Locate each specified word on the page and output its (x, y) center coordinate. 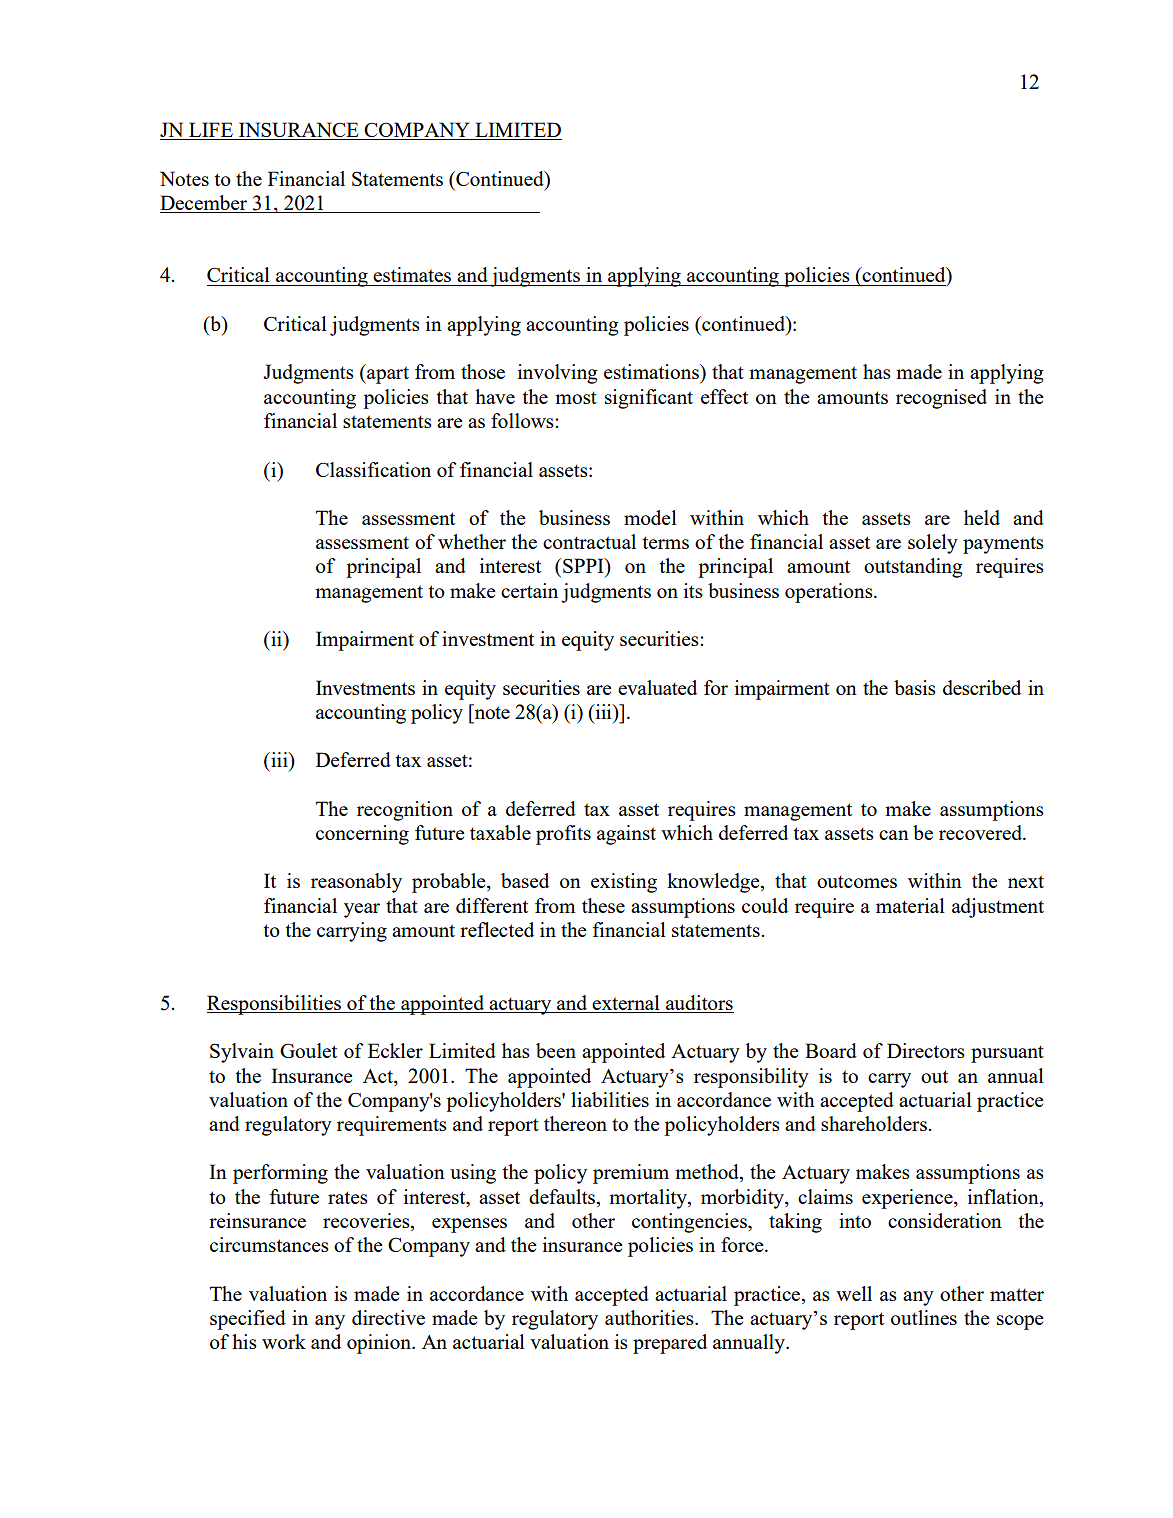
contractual (589, 541)
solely (933, 544)
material (910, 905)
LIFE (211, 131)
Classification (373, 469)
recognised (941, 399)
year (362, 910)
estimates (412, 274)
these (603, 905)
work (284, 1341)
